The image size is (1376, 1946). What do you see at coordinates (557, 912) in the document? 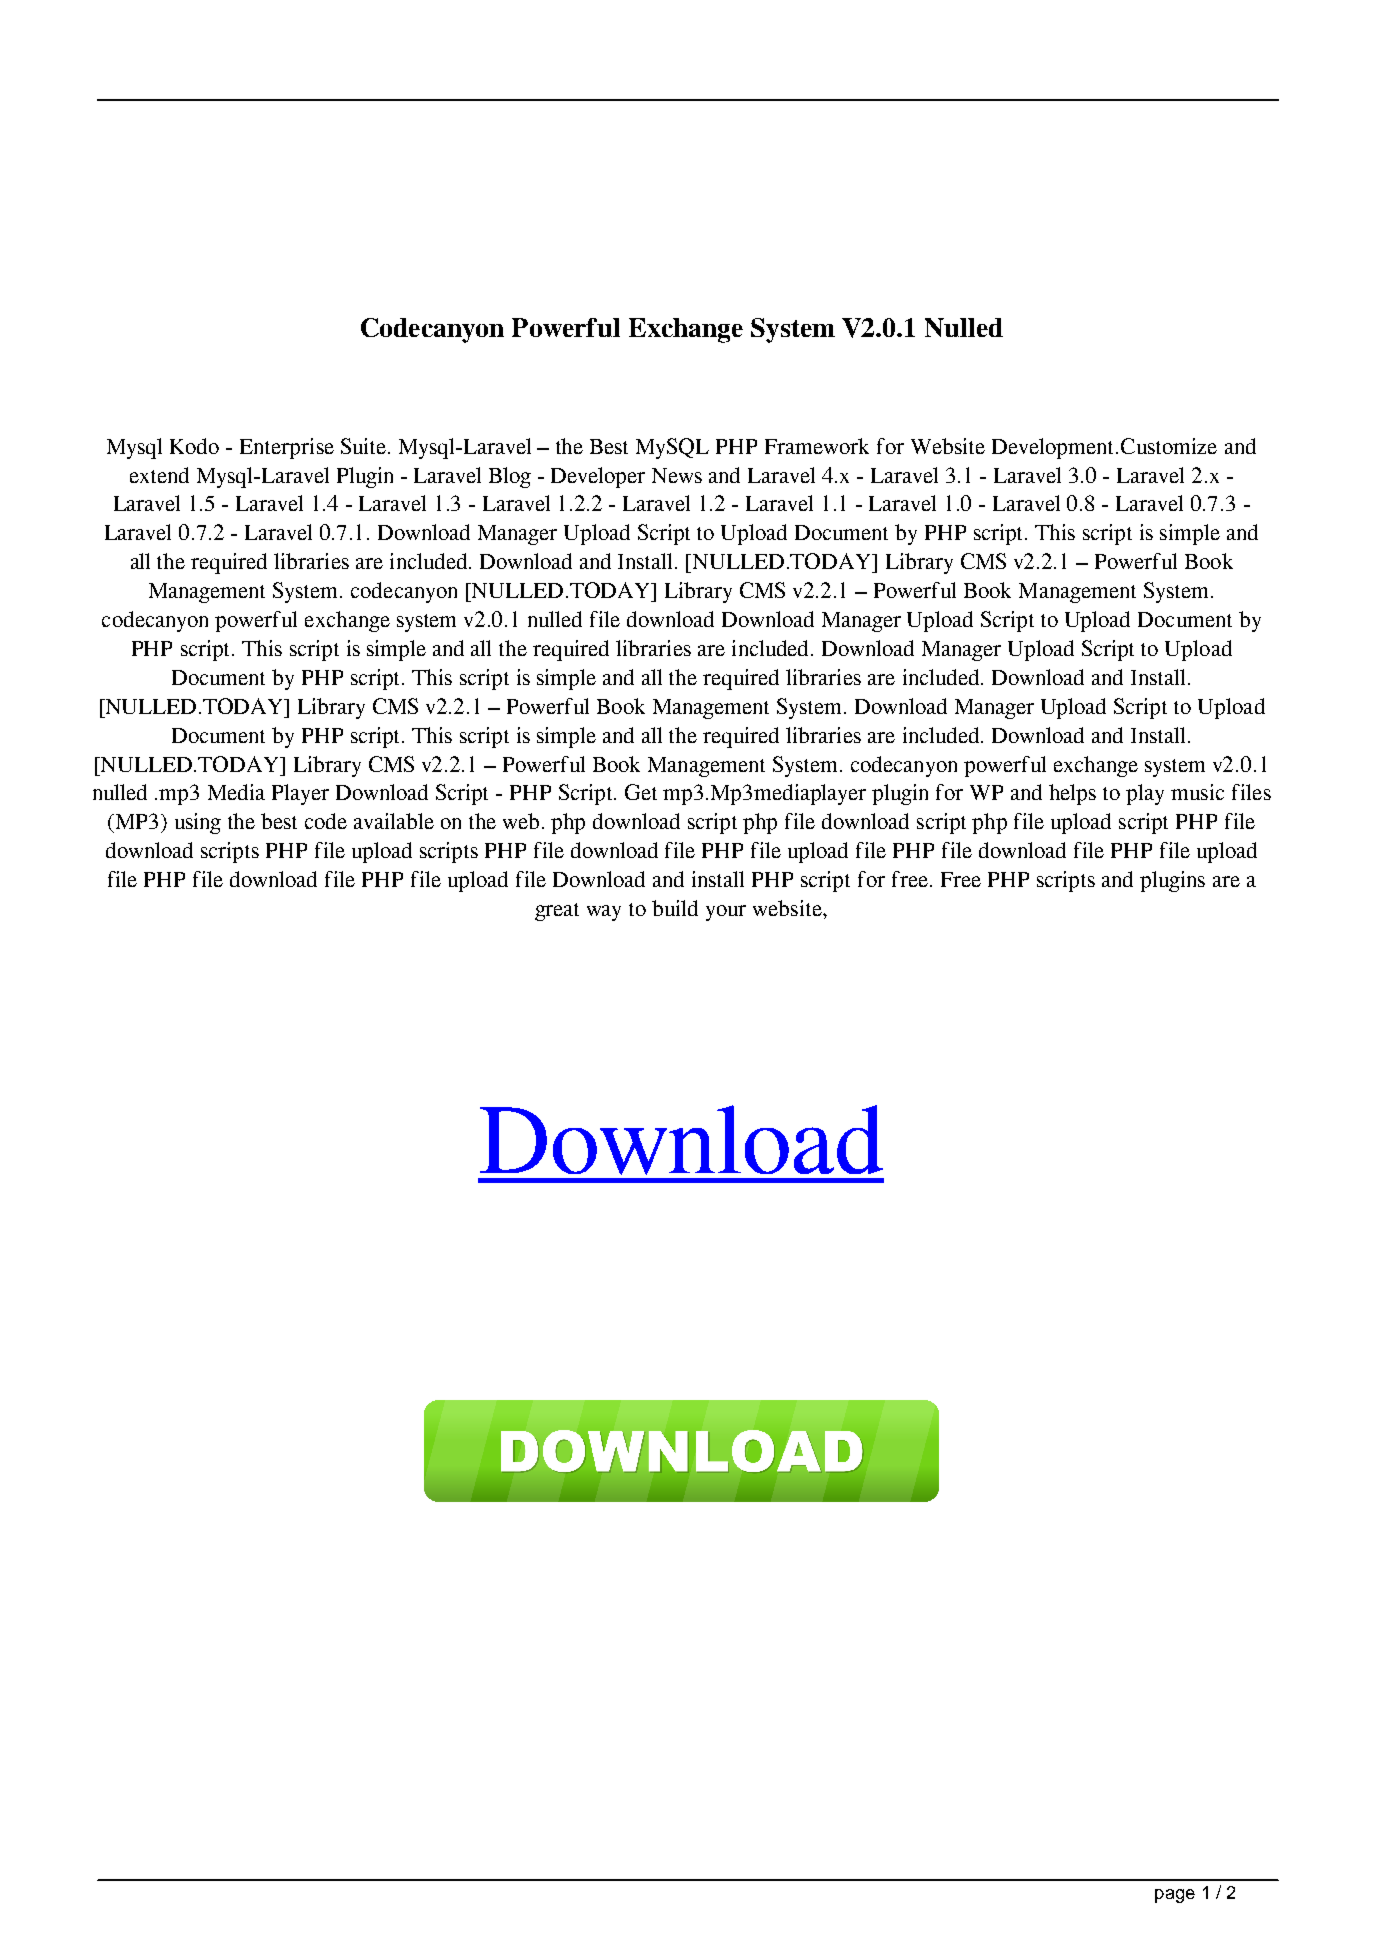
I see `great` at bounding box center [557, 912].
